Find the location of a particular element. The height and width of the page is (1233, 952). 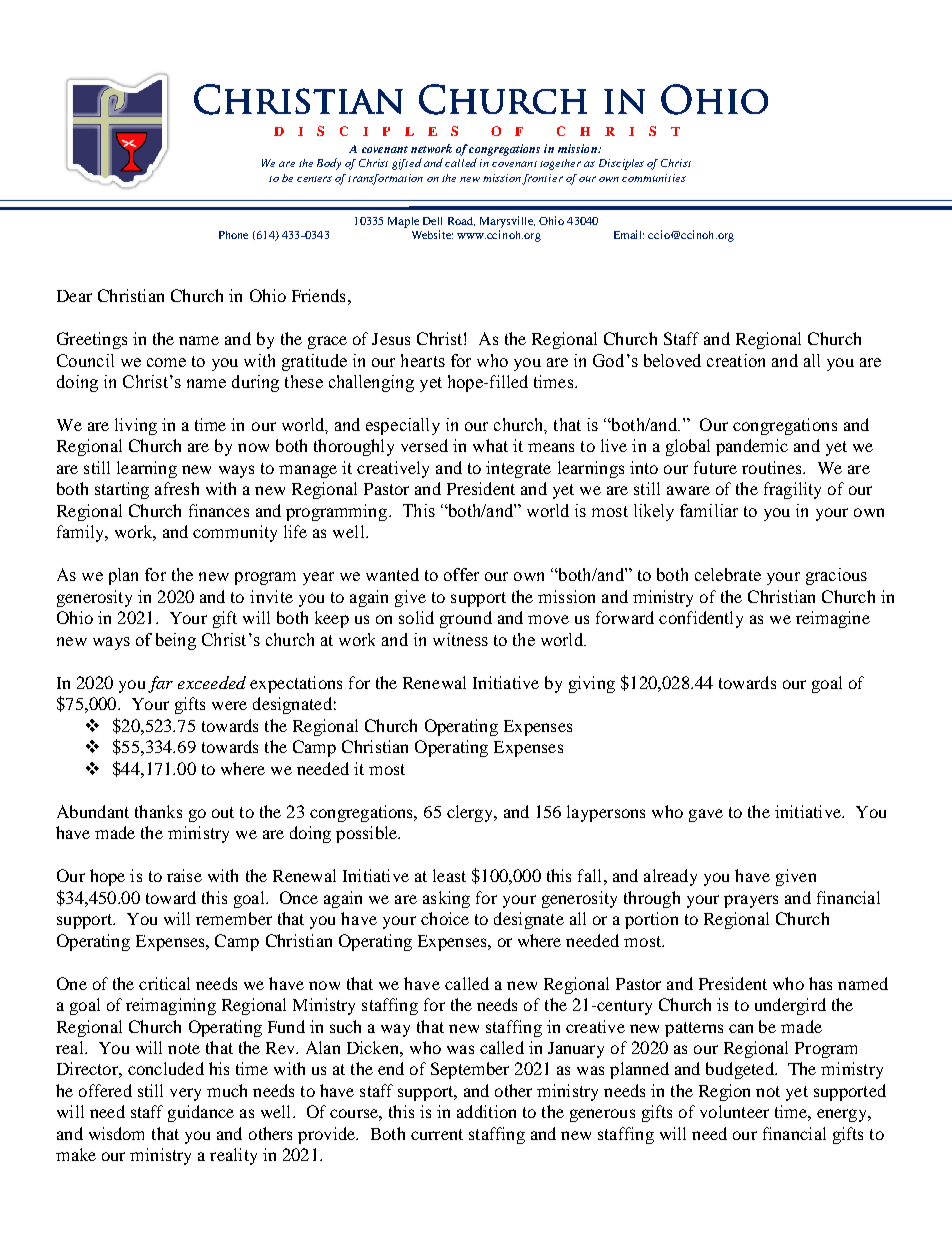

Dell is located at coordinates (432, 221).
